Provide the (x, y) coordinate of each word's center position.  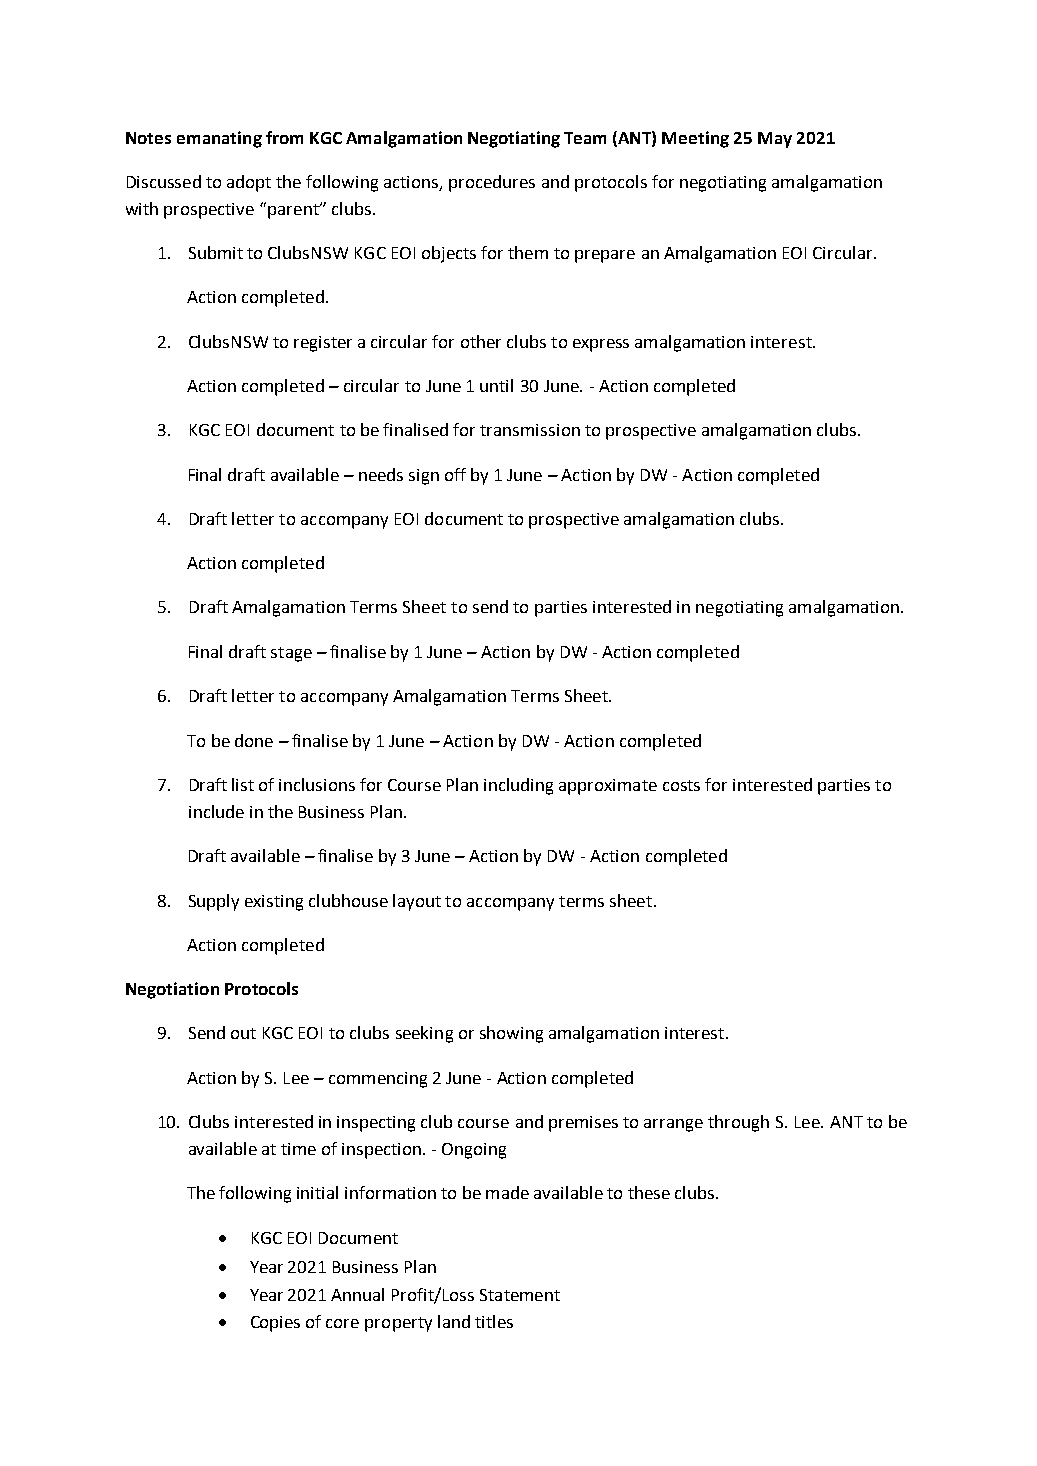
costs (681, 785)
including (518, 786)
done (254, 740)
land (454, 1321)
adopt (249, 183)
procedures (492, 183)
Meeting (695, 139)
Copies (275, 1324)
